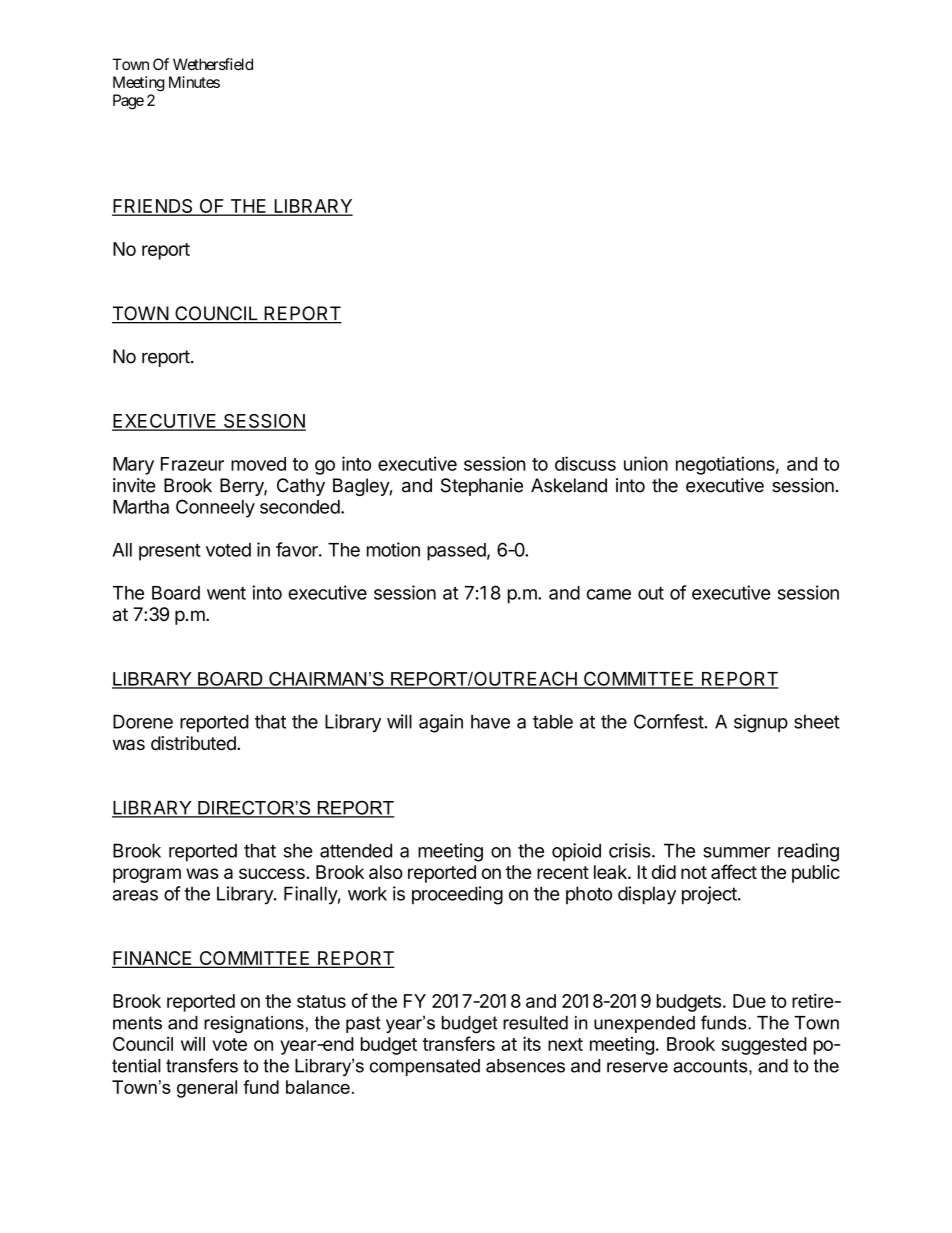  What do you see at coordinates (490, 721) in the screenshot?
I see `have` at bounding box center [490, 721].
